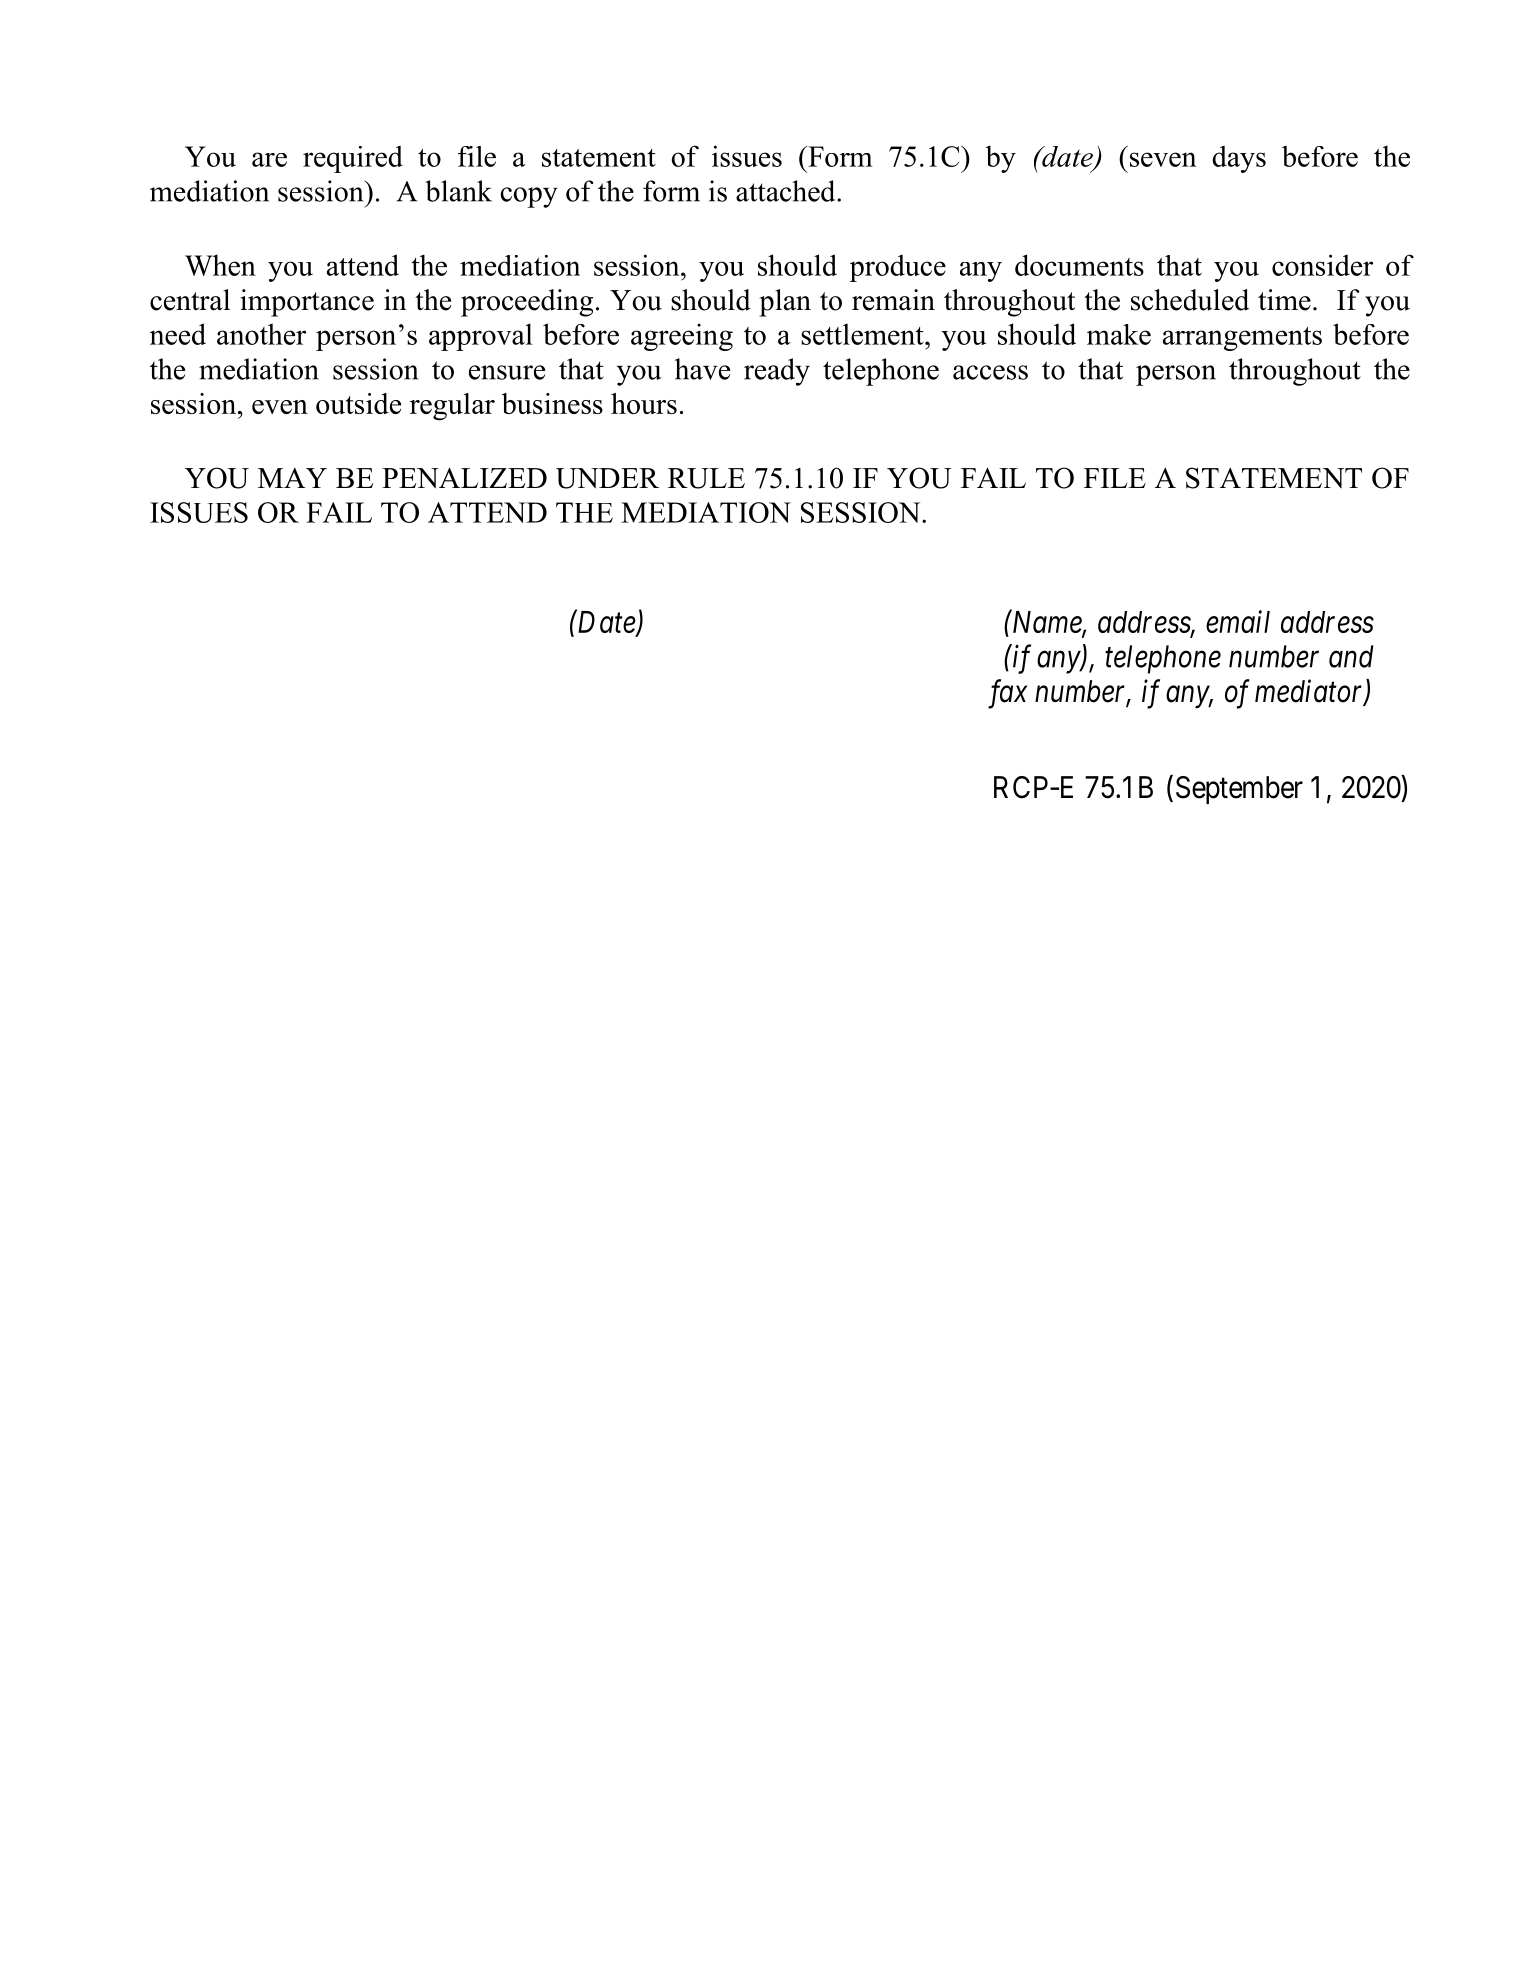 The image size is (1531, 1981). Describe the element at coordinates (1007, 694) in the screenshot. I see `fax` at that location.
